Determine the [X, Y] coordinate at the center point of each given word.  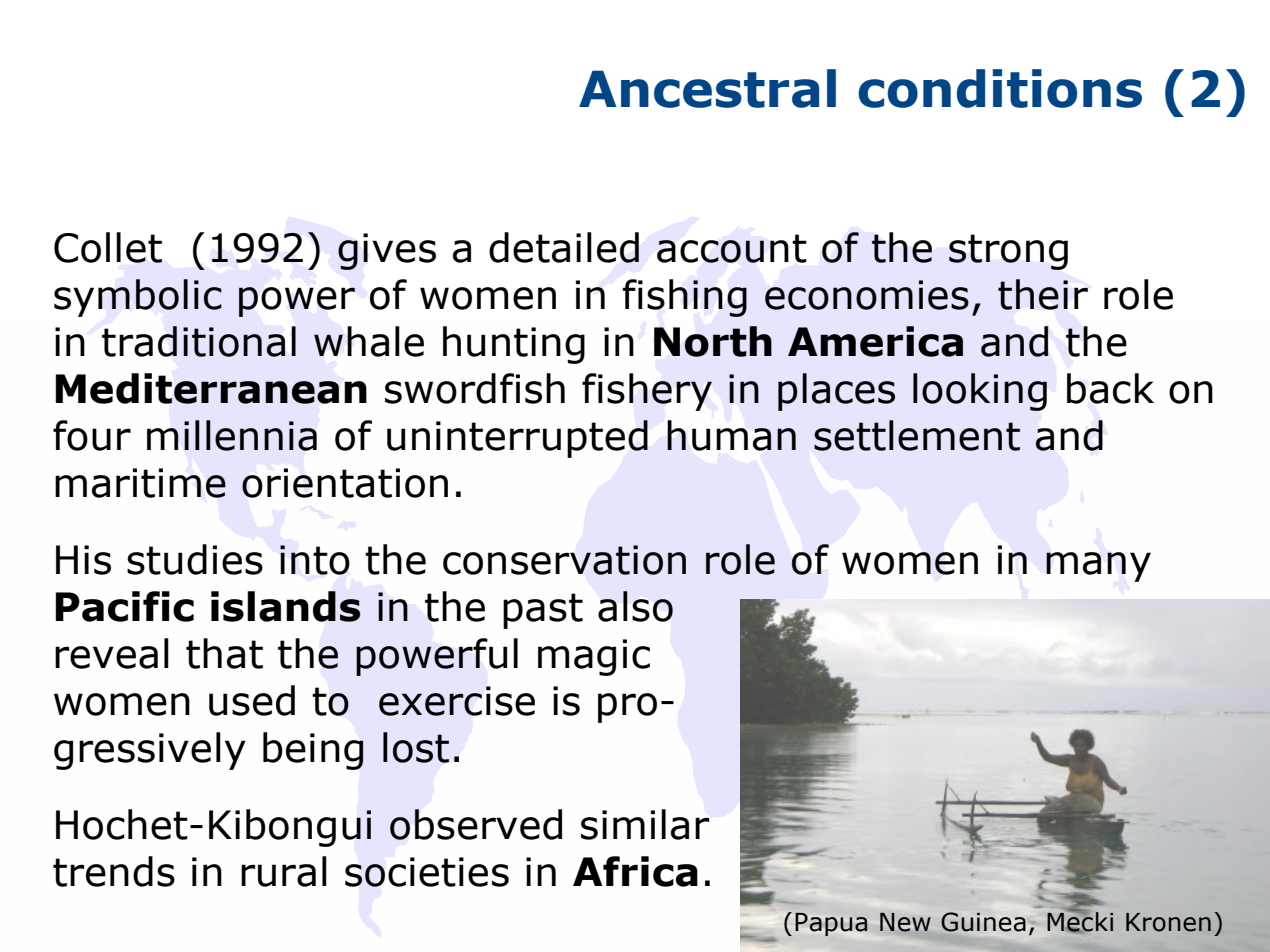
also [635, 606]
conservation [564, 560]
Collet [108, 247]
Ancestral [707, 88]
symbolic [138, 298]
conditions [1000, 88]
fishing [685, 298]
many [1098, 567]
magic [594, 657]
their [1043, 294]
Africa [635, 871]
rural [284, 871]
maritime [140, 483]
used [252, 700]
